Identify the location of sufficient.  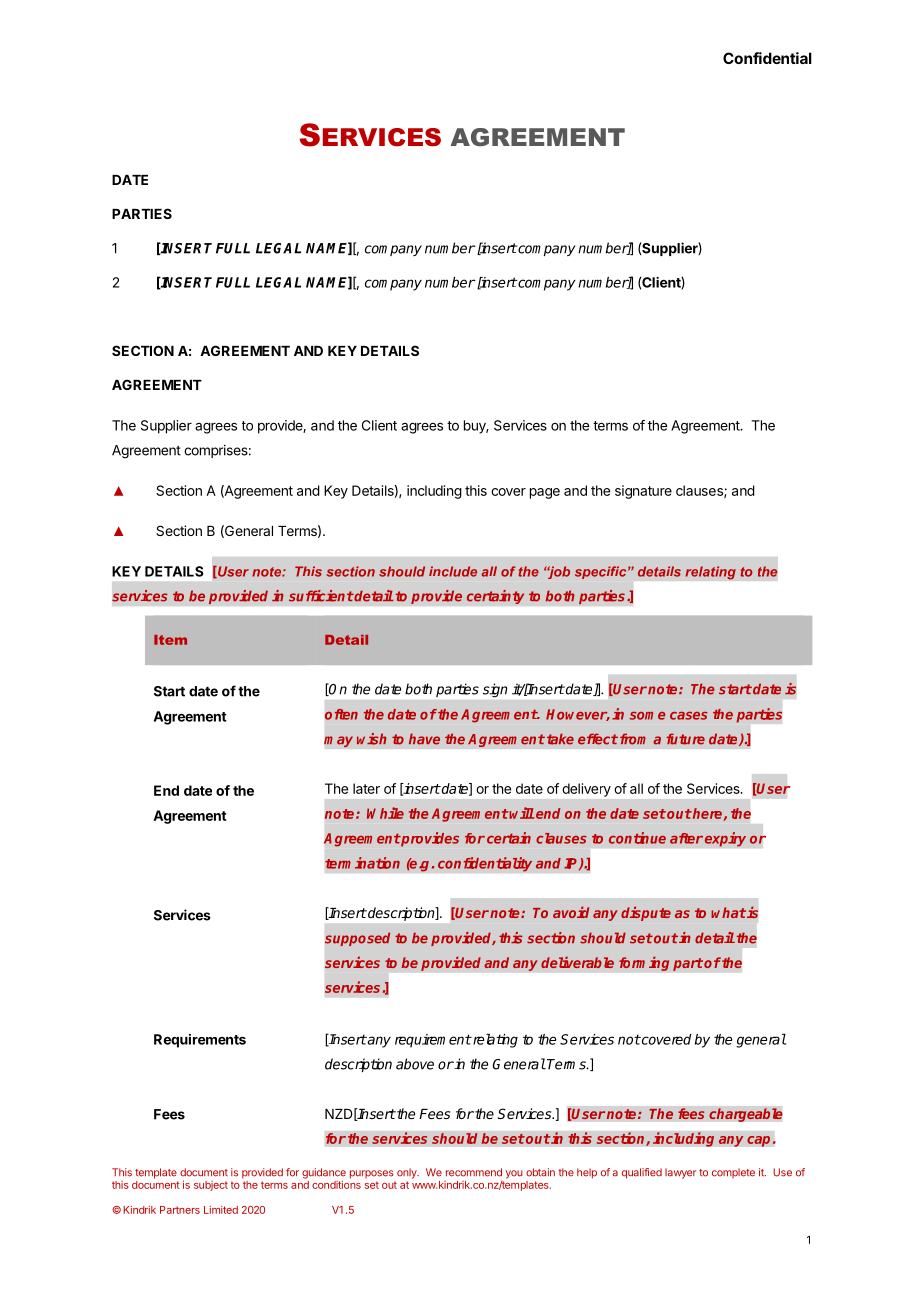
(321, 596).
